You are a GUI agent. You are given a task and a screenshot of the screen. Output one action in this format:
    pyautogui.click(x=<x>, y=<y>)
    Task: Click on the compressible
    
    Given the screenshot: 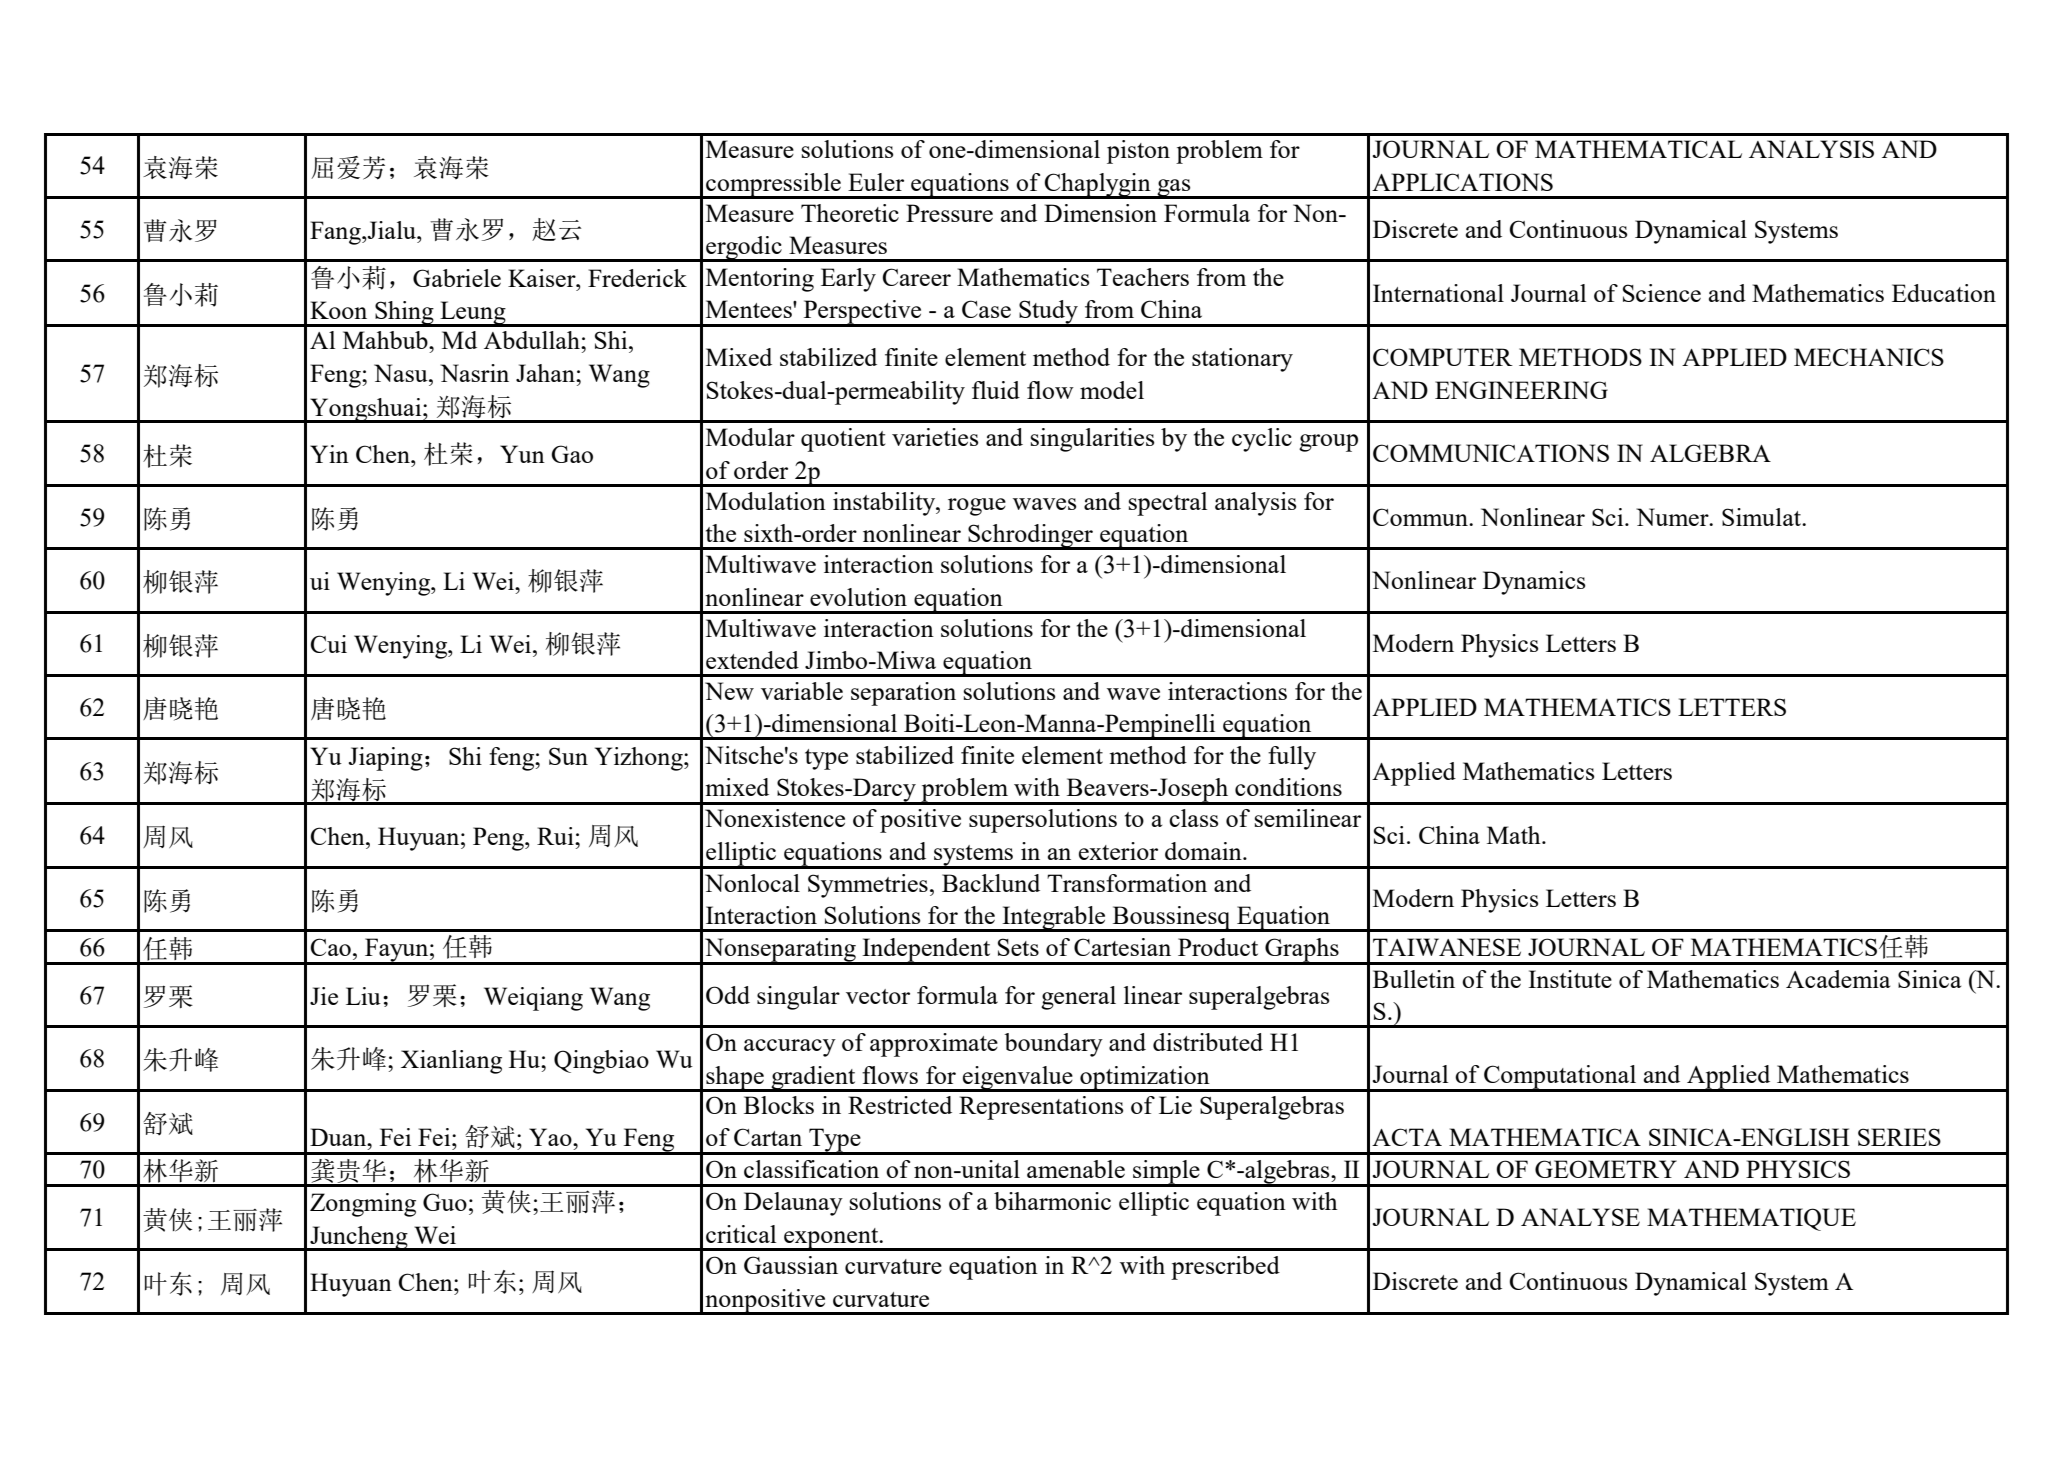 What is the action you would take?
    pyautogui.click(x=773, y=186)
